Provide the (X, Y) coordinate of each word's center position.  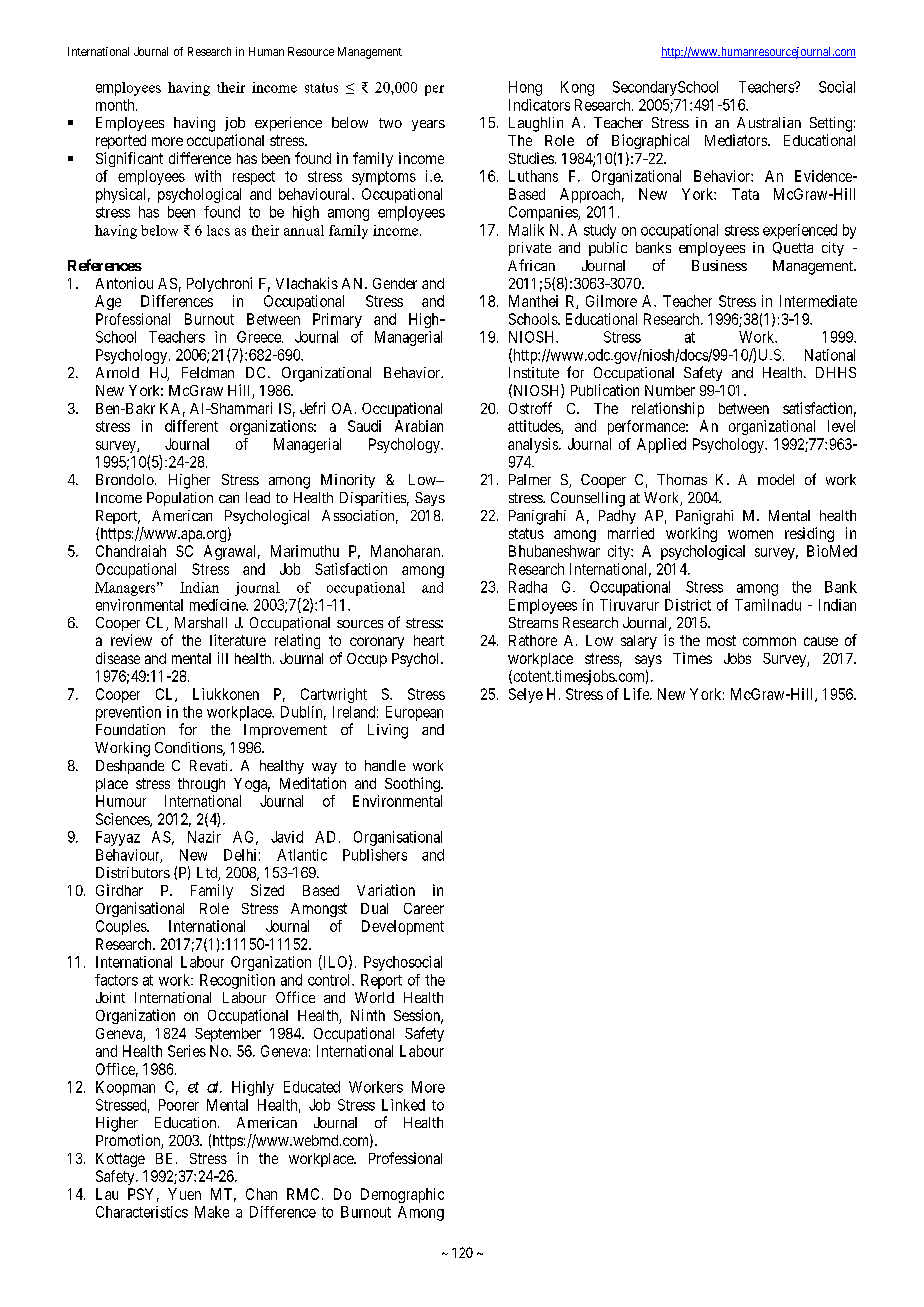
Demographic (402, 1195)
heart (429, 640)
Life (637, 694)
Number (670, 390)
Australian (769, 122)
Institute (534, 372)
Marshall (201, 622)
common (769, 641)
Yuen (184, 1194)
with (208, 176)
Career (424, 908)
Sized (267, 890)
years (428, 125)
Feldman (208, 372)
